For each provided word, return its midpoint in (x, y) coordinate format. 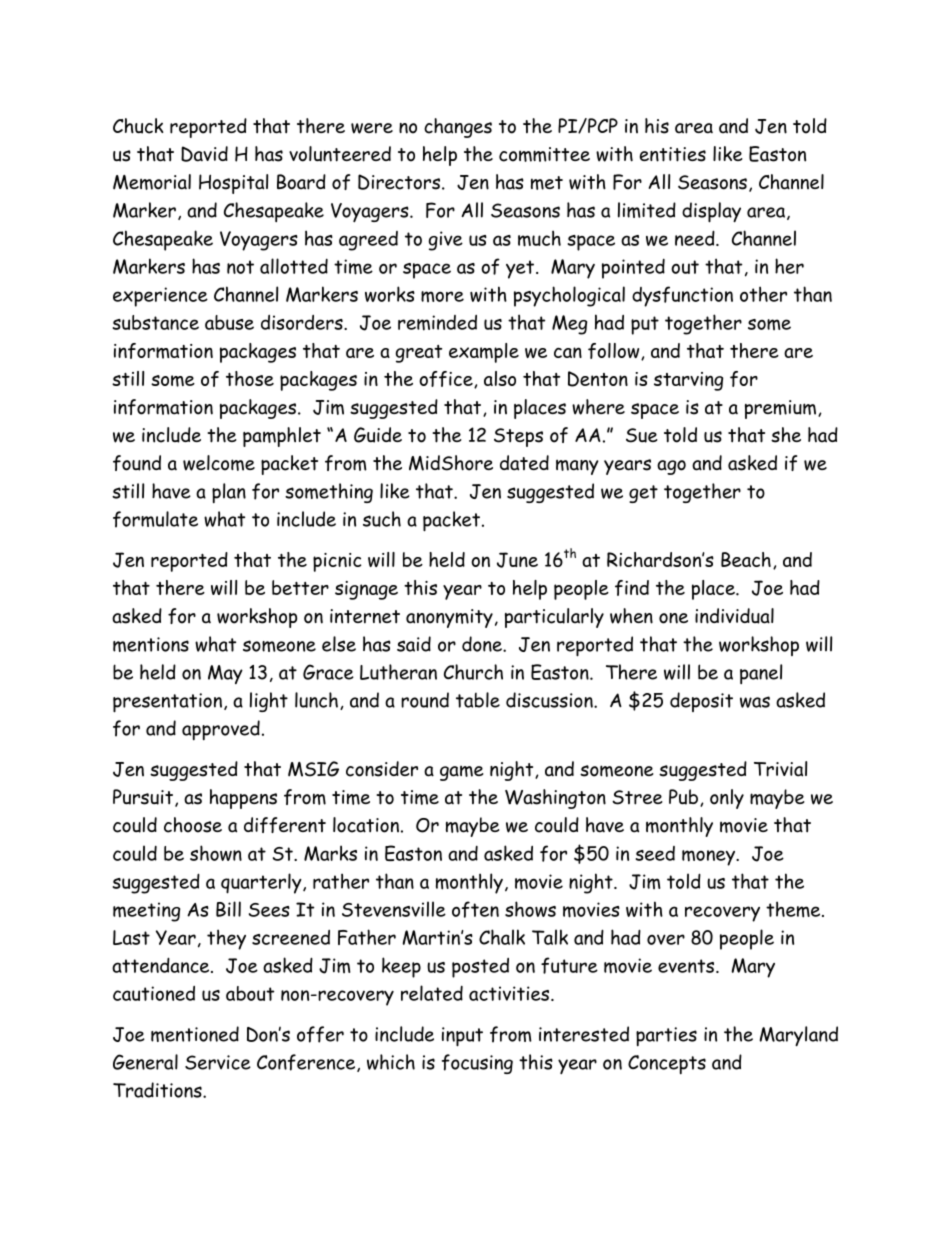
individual (734, 616)
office (447, 379)
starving (688, 381)
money (709, 858)
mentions (151, 644)
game (462, 773)
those (250, 378)
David (204, 154)
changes (458, 128)
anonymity (449, 618)
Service (218, 1062)
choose (193, 825)
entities (673, 154)
